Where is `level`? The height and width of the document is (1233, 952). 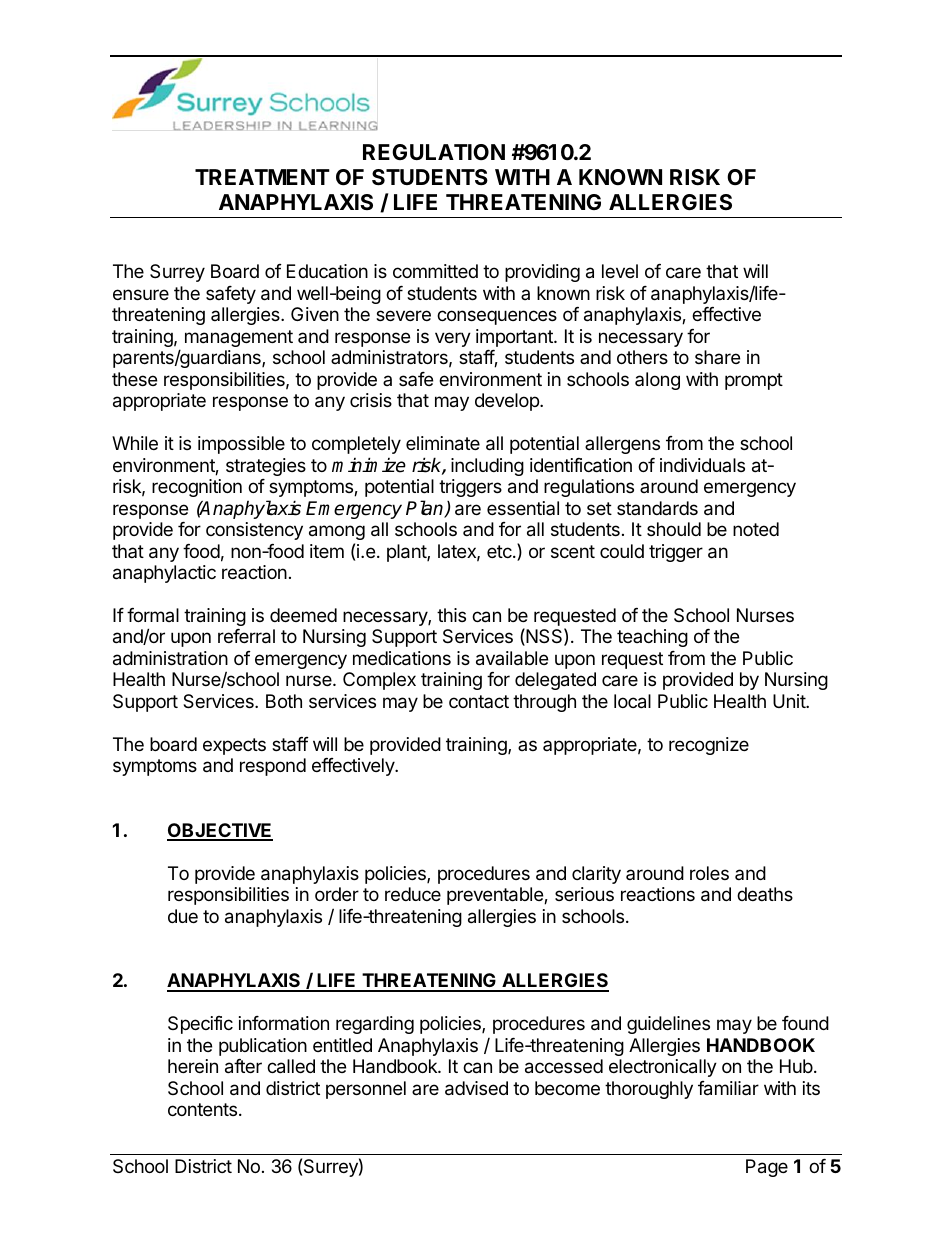
level is located at coordinates (620, 271).
